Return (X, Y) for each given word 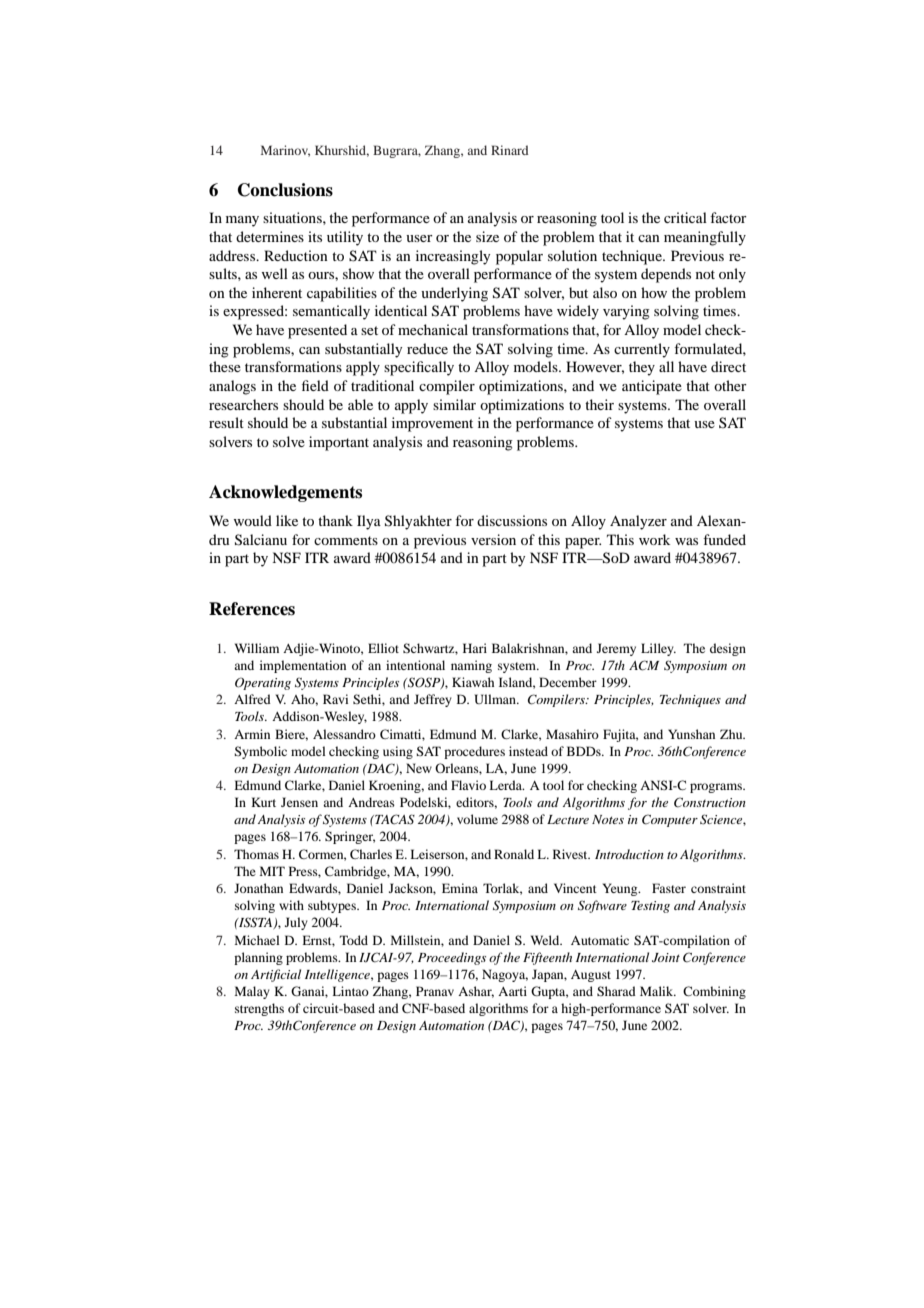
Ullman (496, 699)
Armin (252, 734)
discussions (512, 520)
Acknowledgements (285, 493)
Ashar (476, 992)
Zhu (732, 734)
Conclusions (285, 190)
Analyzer (638, 522)
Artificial (276, 975)
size (487, 236)
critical (685, 217)
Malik (658, 991)
